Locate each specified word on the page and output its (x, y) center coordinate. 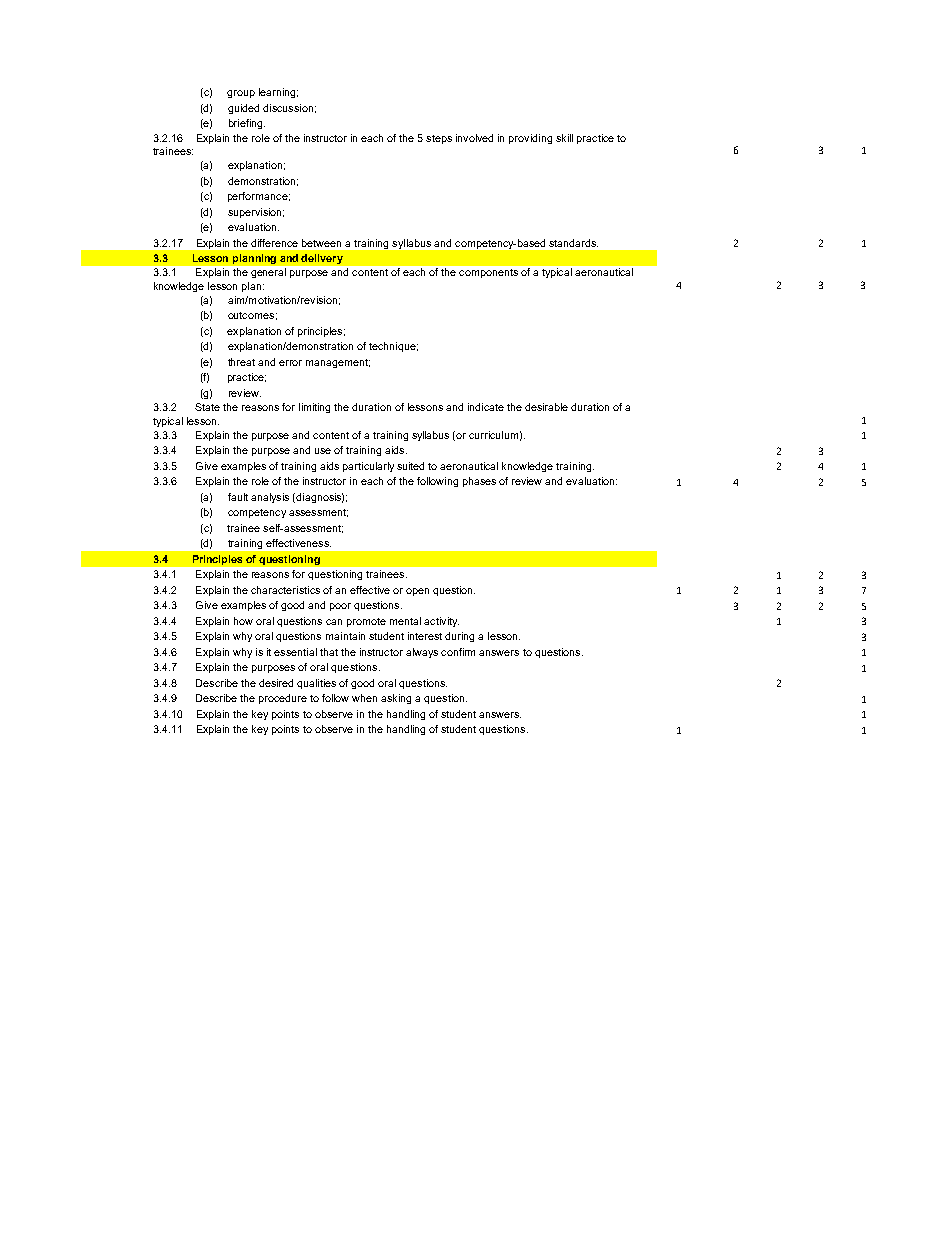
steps (439, 139)
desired (276, 683)
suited (410, 466)
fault (238, 497)
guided (243, 109)
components (488, 273)
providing (530, 139)
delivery (322, 259)
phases (479, 482)
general (268, 273)
